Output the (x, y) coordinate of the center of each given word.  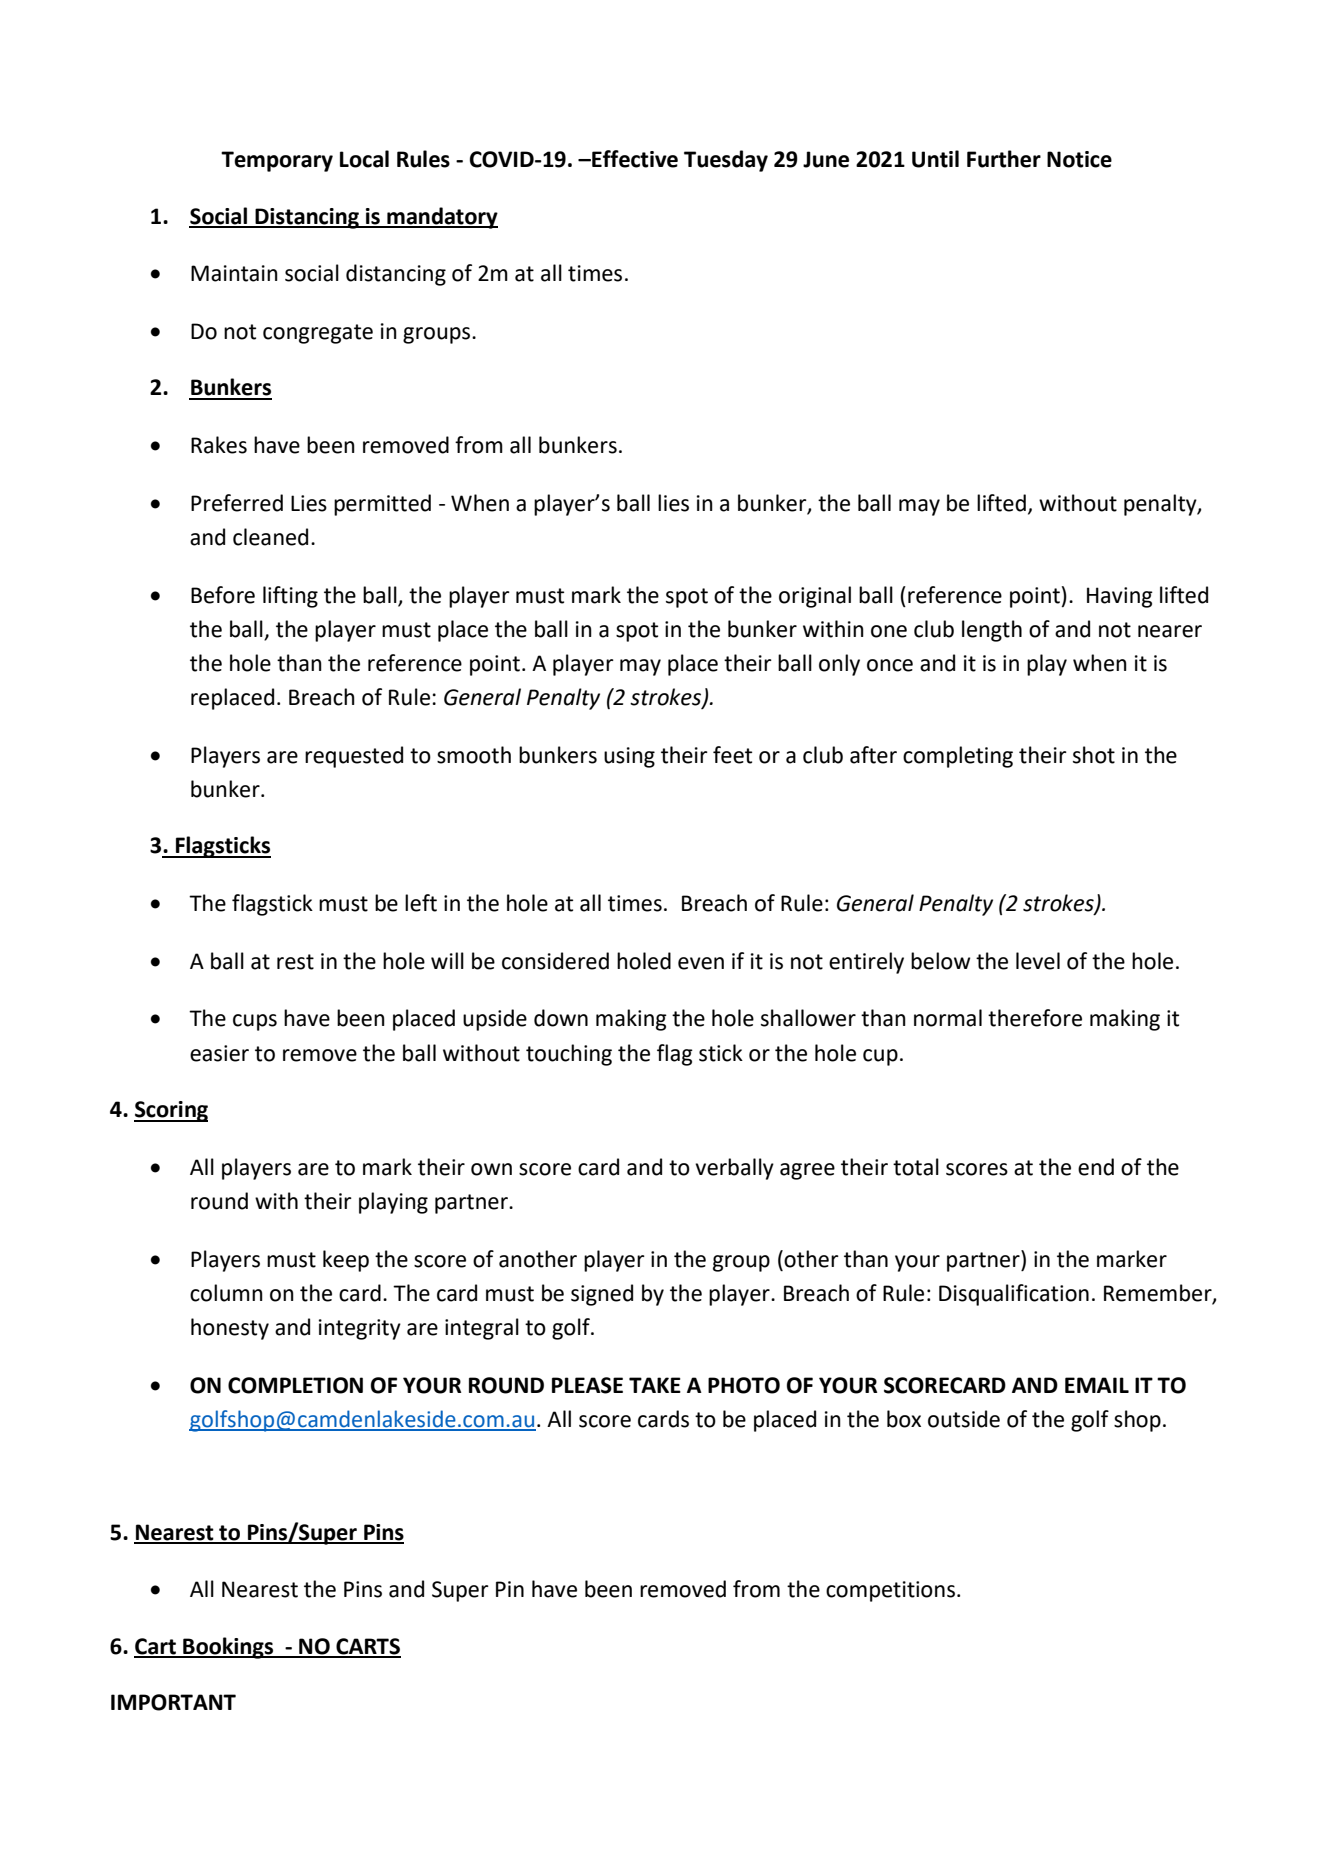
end (1096, 1167)
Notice (1079, 159)
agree (807, 1171)
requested (354, 757)
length (992, 631)
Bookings (228, 1648)
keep (346, 1261)
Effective (634, 159)
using (629, 757)
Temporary (277, 161)
